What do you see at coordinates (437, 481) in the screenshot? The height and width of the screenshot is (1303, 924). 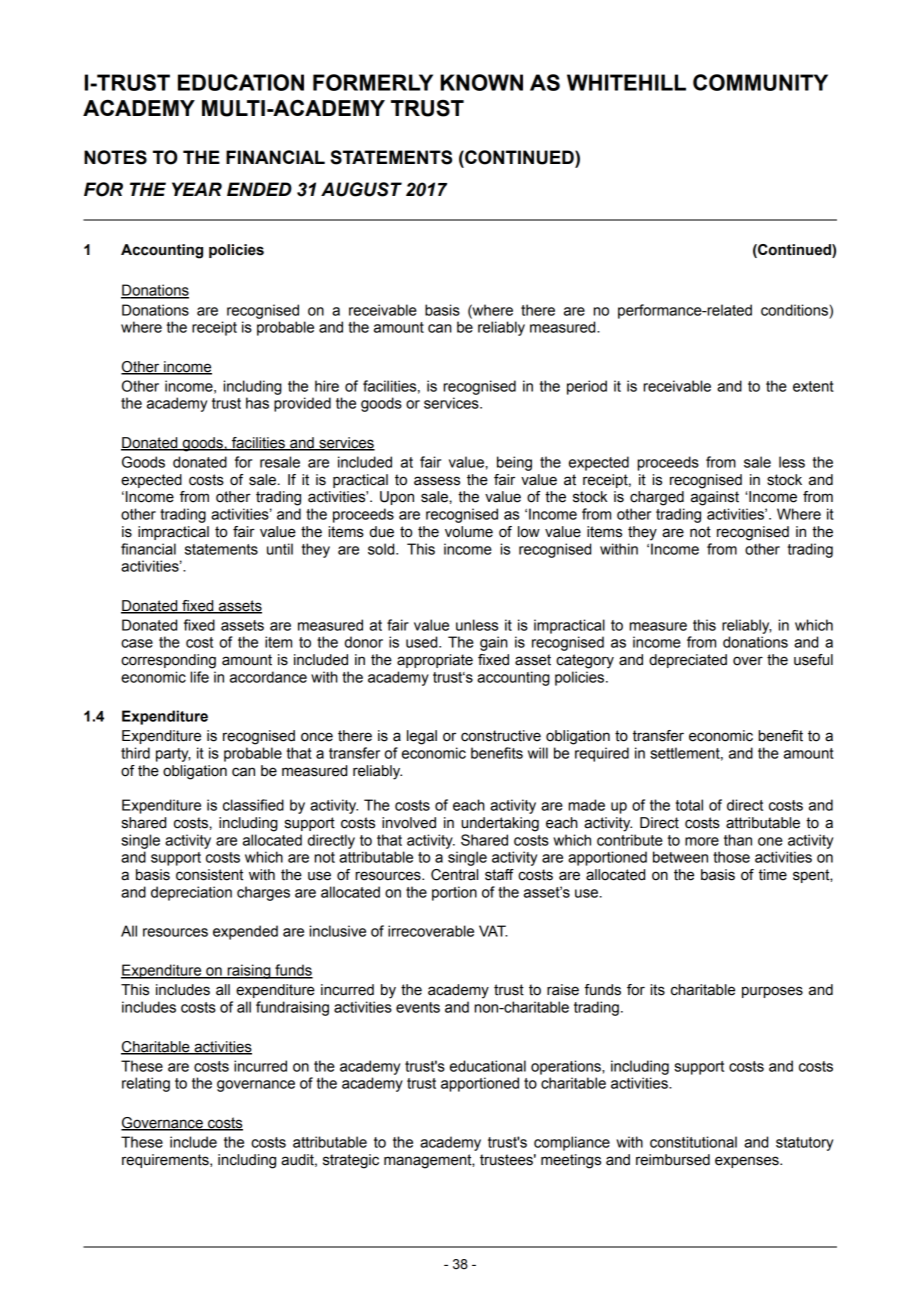 I see `assess` at bounding box center [437, 481].
